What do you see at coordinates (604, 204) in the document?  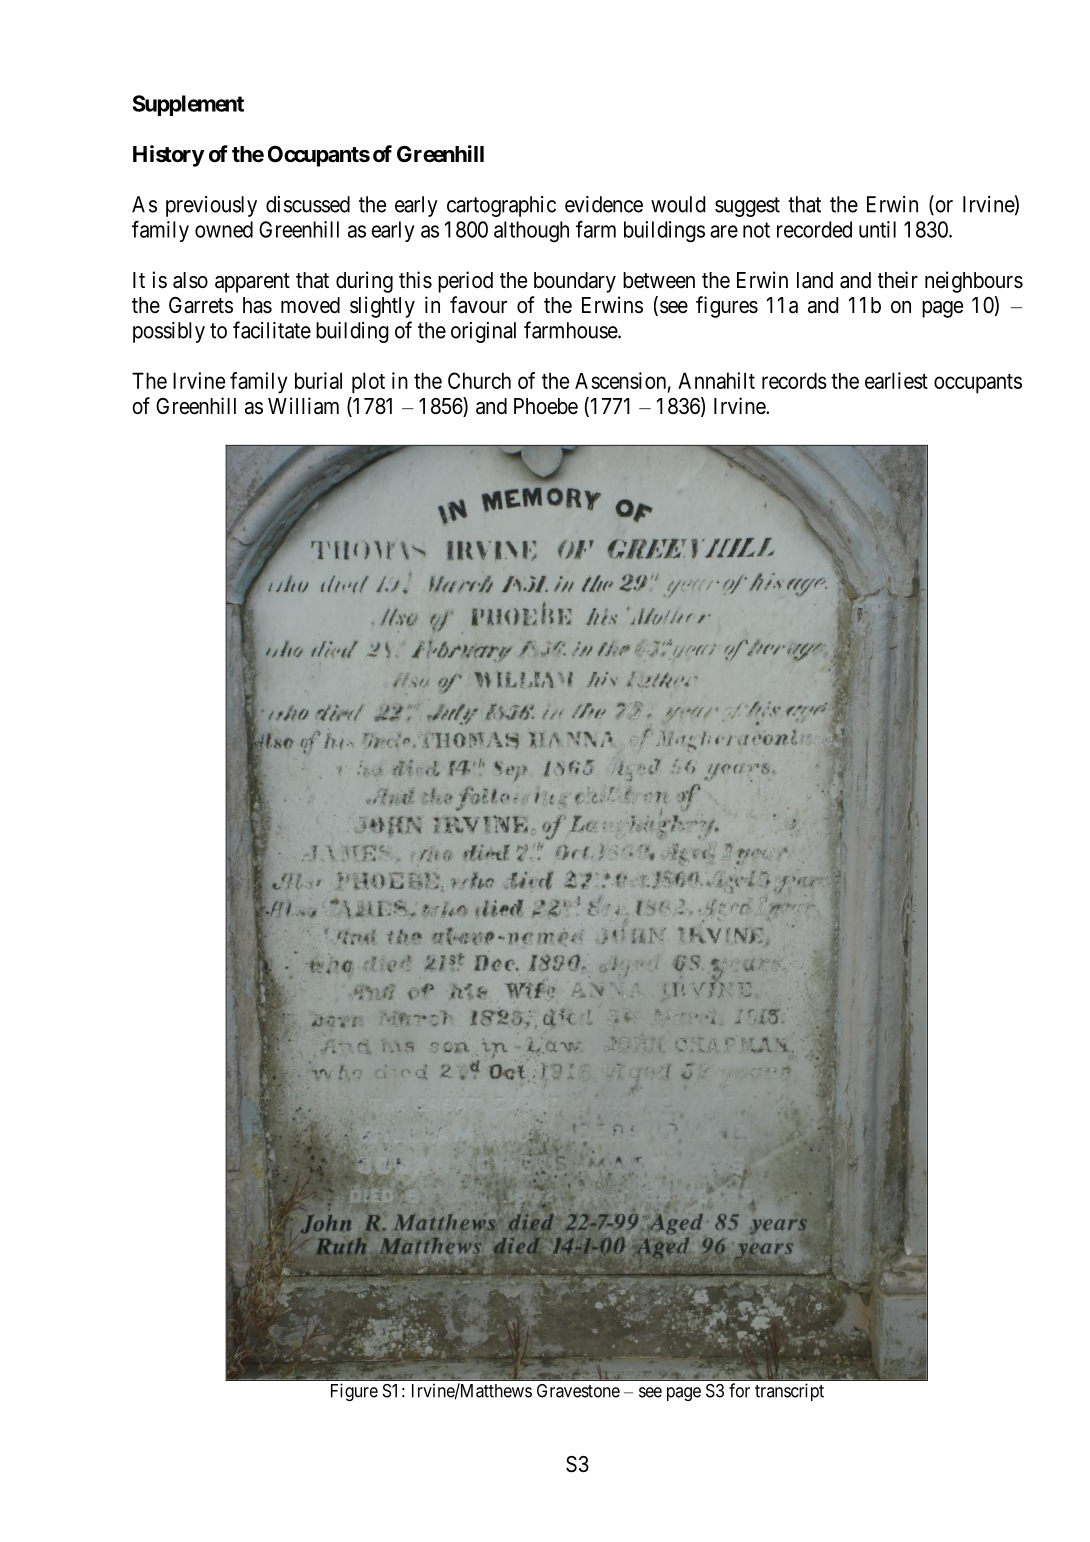 I see `evidence` at bounding box center [604, 204].
